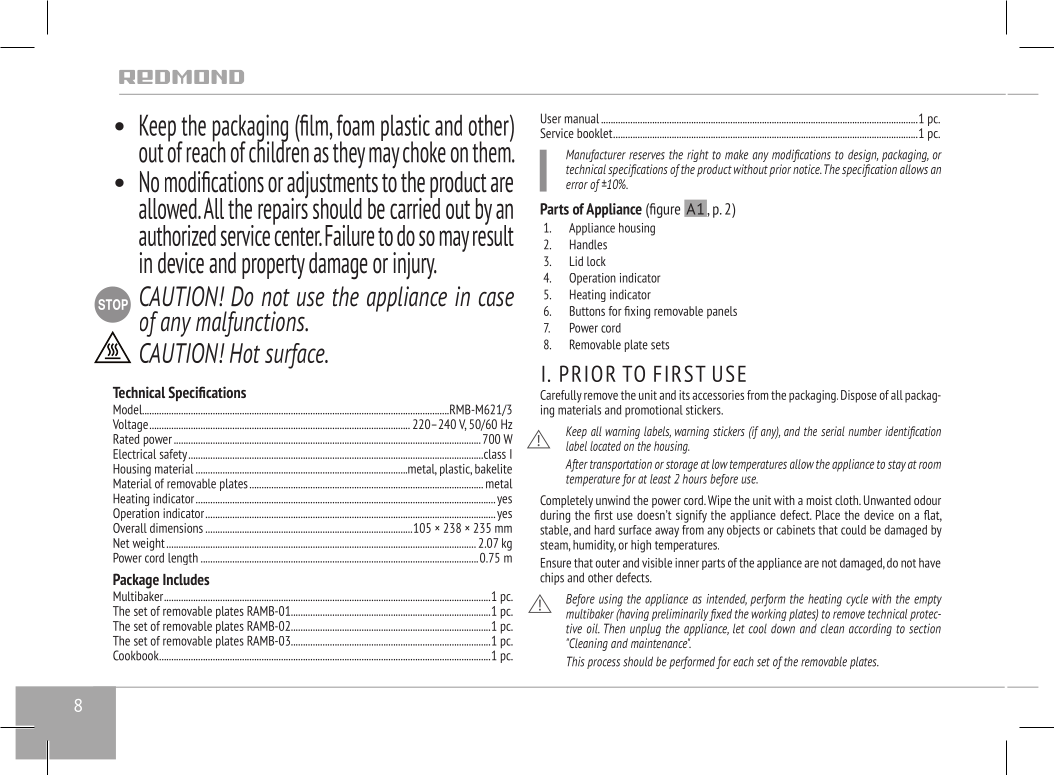 The image size is (1054, 775). Describe the element at coordinates (245, 353) in the screenshot. I see `Hot` at that location.
